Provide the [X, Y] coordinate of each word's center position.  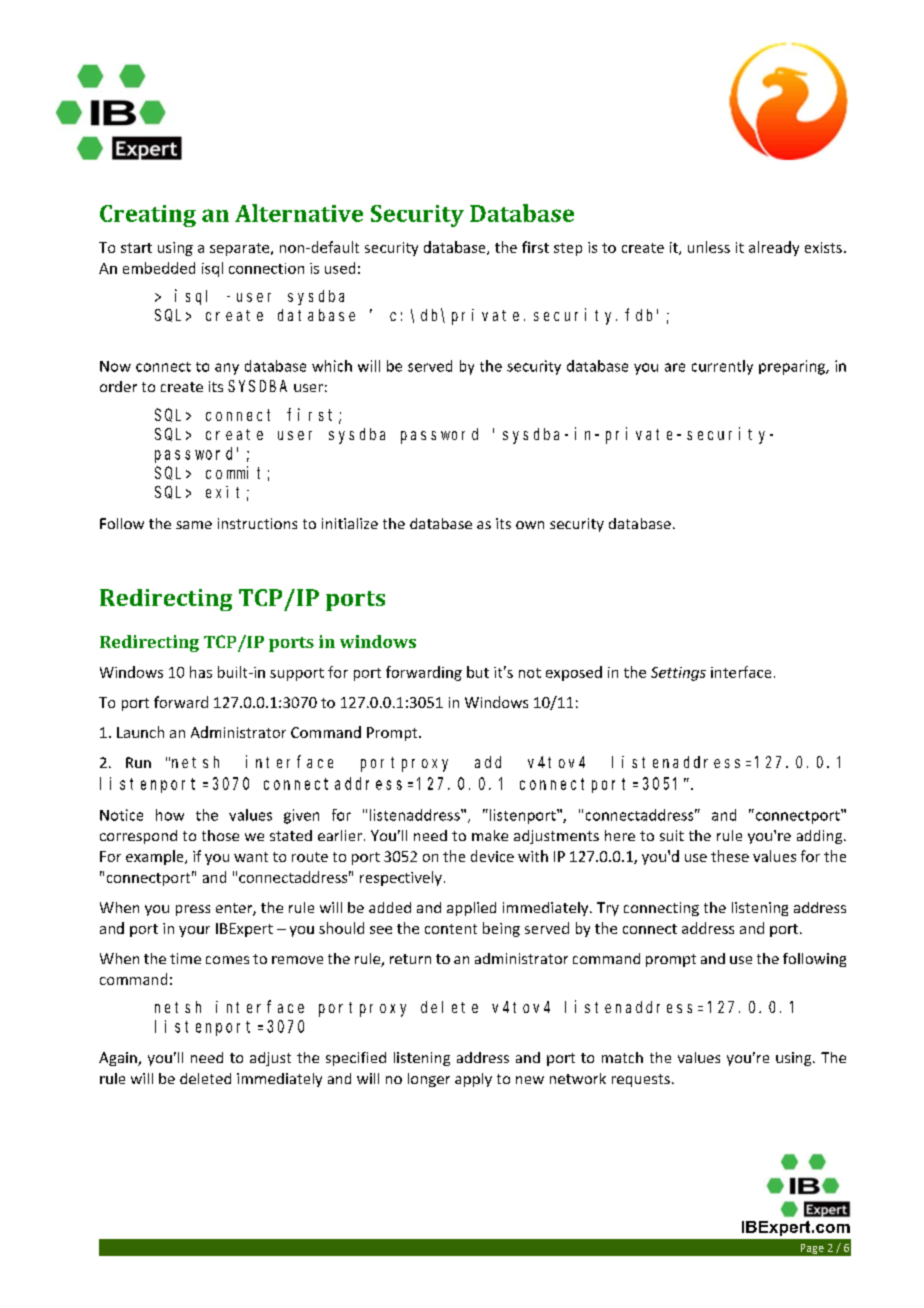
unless [709, 247]
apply [473, 1080]
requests [641, 1080]
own [530, 525]
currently [722, 367]
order [118, 386]
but [478, 672]
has [201, 672]
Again [119, 1059]
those [220, 835]
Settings [678, 674]
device [492, 856]
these [730, 856]
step [568, 249]
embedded [159, 268]
